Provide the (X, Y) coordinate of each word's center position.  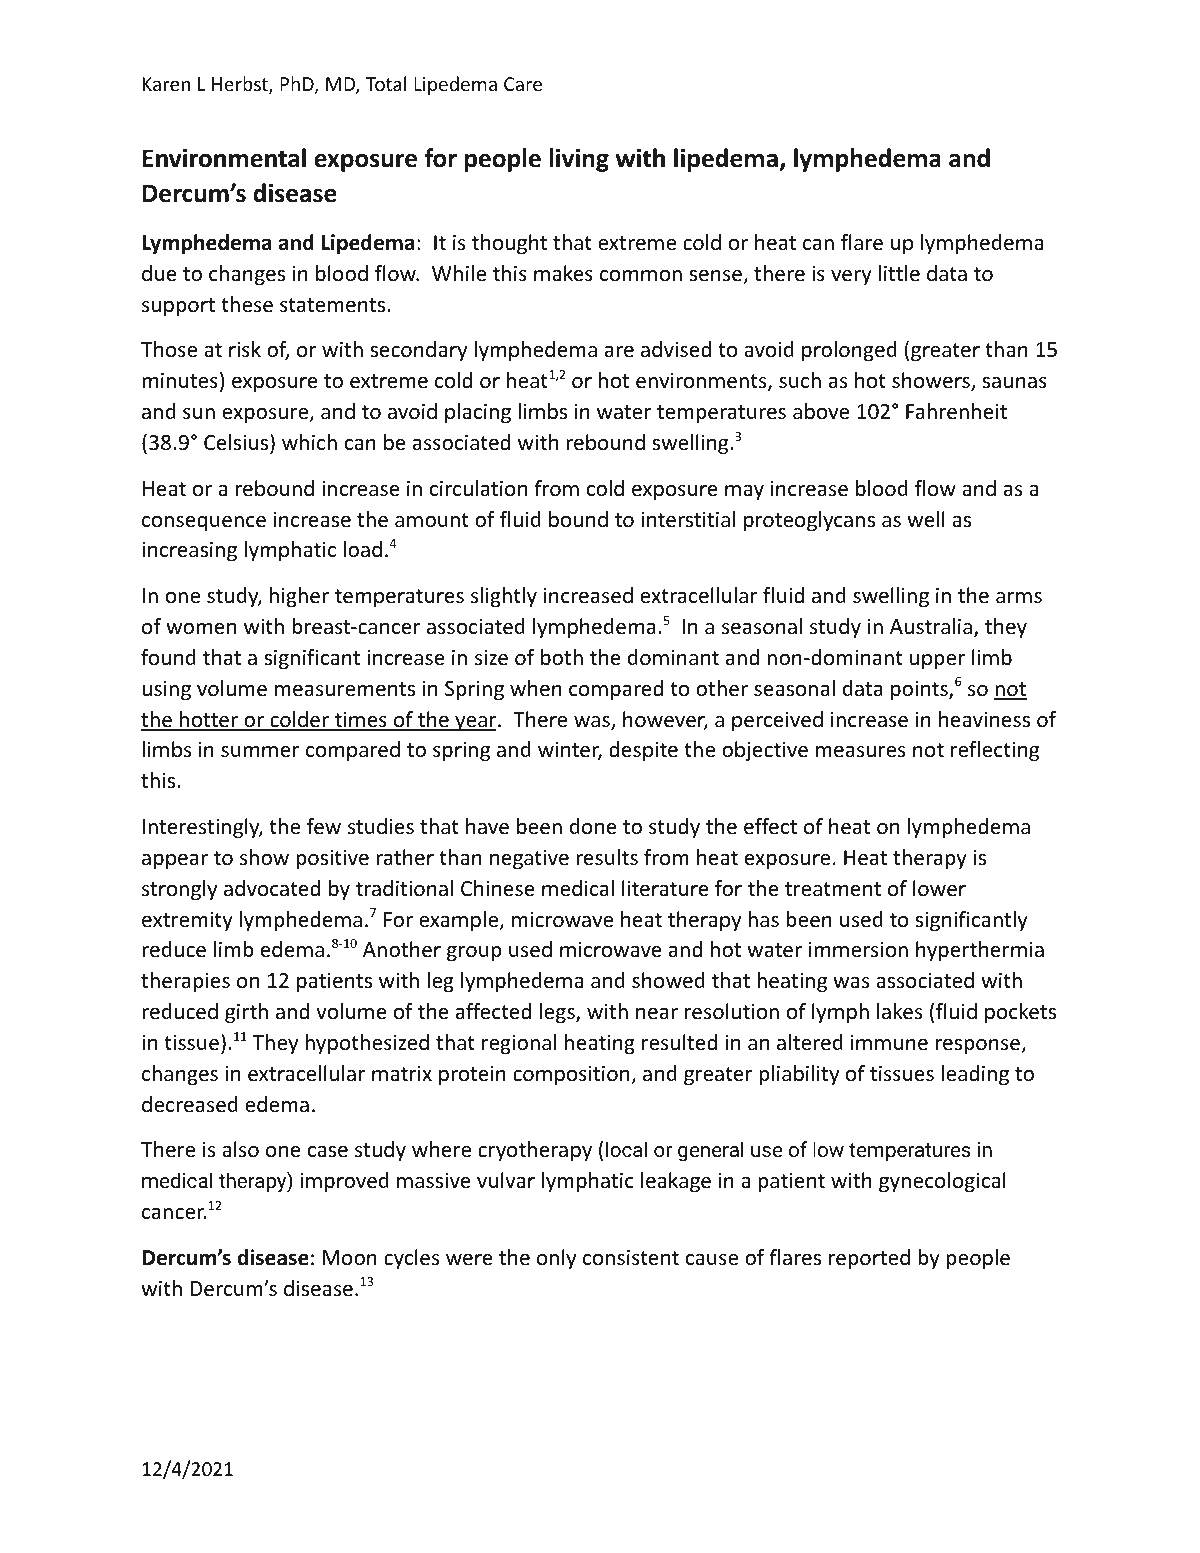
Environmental (224, 158)
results (607, 857)
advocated (272, 888)
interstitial (688, 519)
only (556, 1259)
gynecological (942, 1182)
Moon (350, 1258)
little (899, 273)
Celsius (237, 442)
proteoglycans (809, 521)
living (579, 160)
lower (939, 888)
